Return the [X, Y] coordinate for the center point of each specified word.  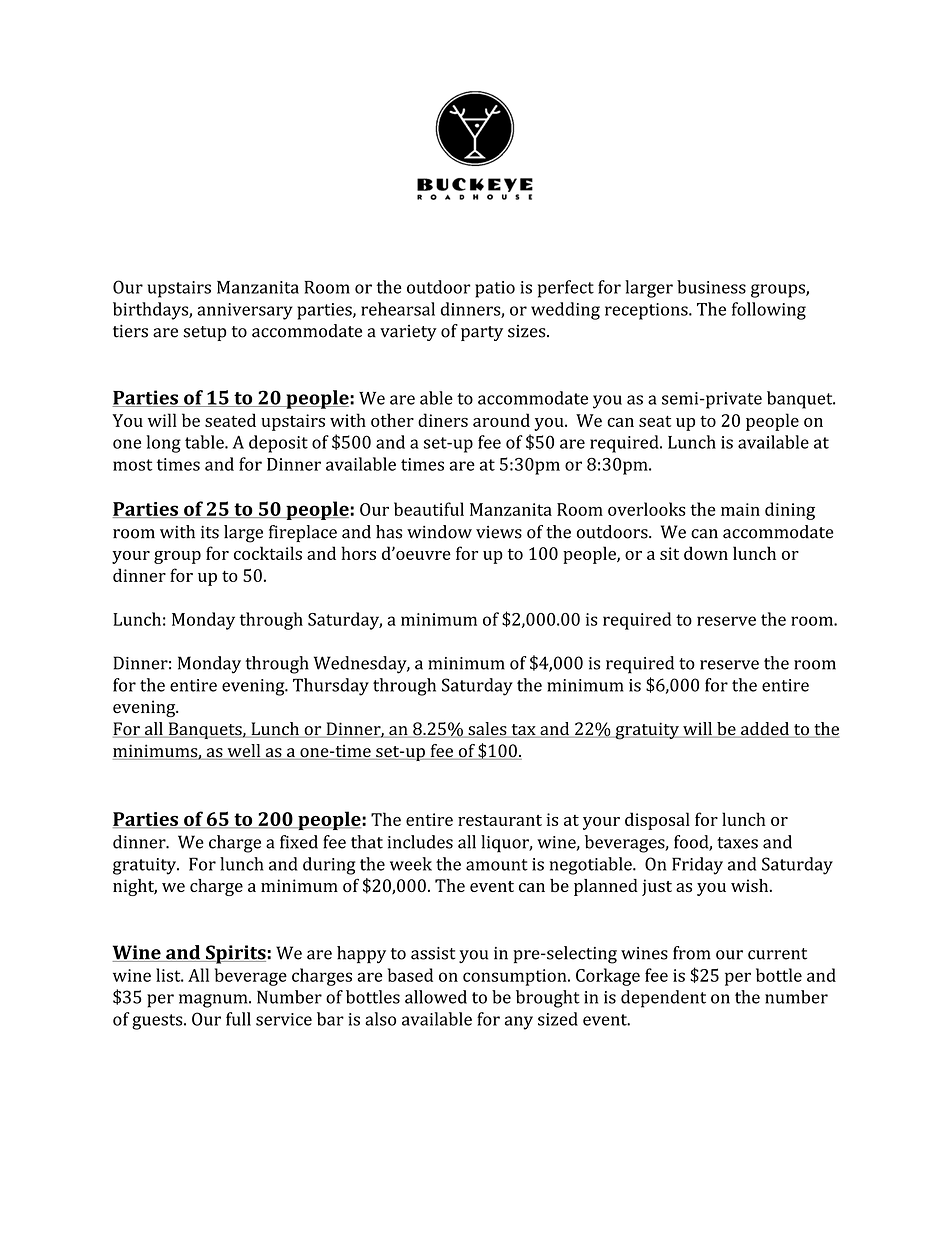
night [135, 887]
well [244, 752]
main [740, 509]
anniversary [245, 311]
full [238, 1019]
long [163, 444]
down [706, 553]
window [439, 532]
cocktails [268, 553]
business [711, 287]
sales [487, 730]
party [482, 333]
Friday [697, 866]
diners [443, 420]
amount [497, 865]
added [765, 730]
